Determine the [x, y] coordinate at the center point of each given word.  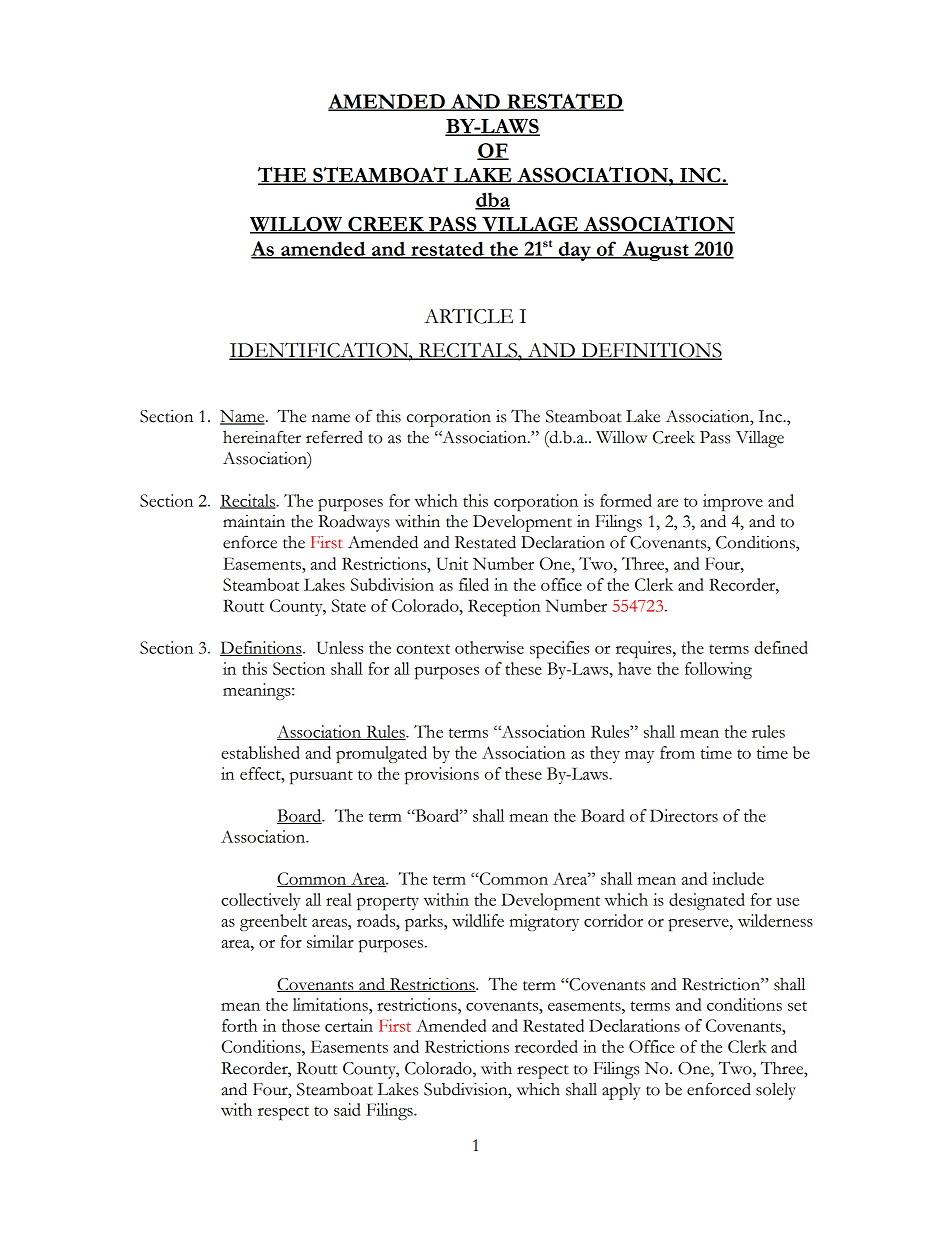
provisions [441, 775]
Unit [452, 563]
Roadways [354, 523]
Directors [684, 815]
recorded [546, 1046]
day [574, 251]
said [347, 1109]
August [655, 251]
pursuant [321, 777]
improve [733, 502]
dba [492, 200]
